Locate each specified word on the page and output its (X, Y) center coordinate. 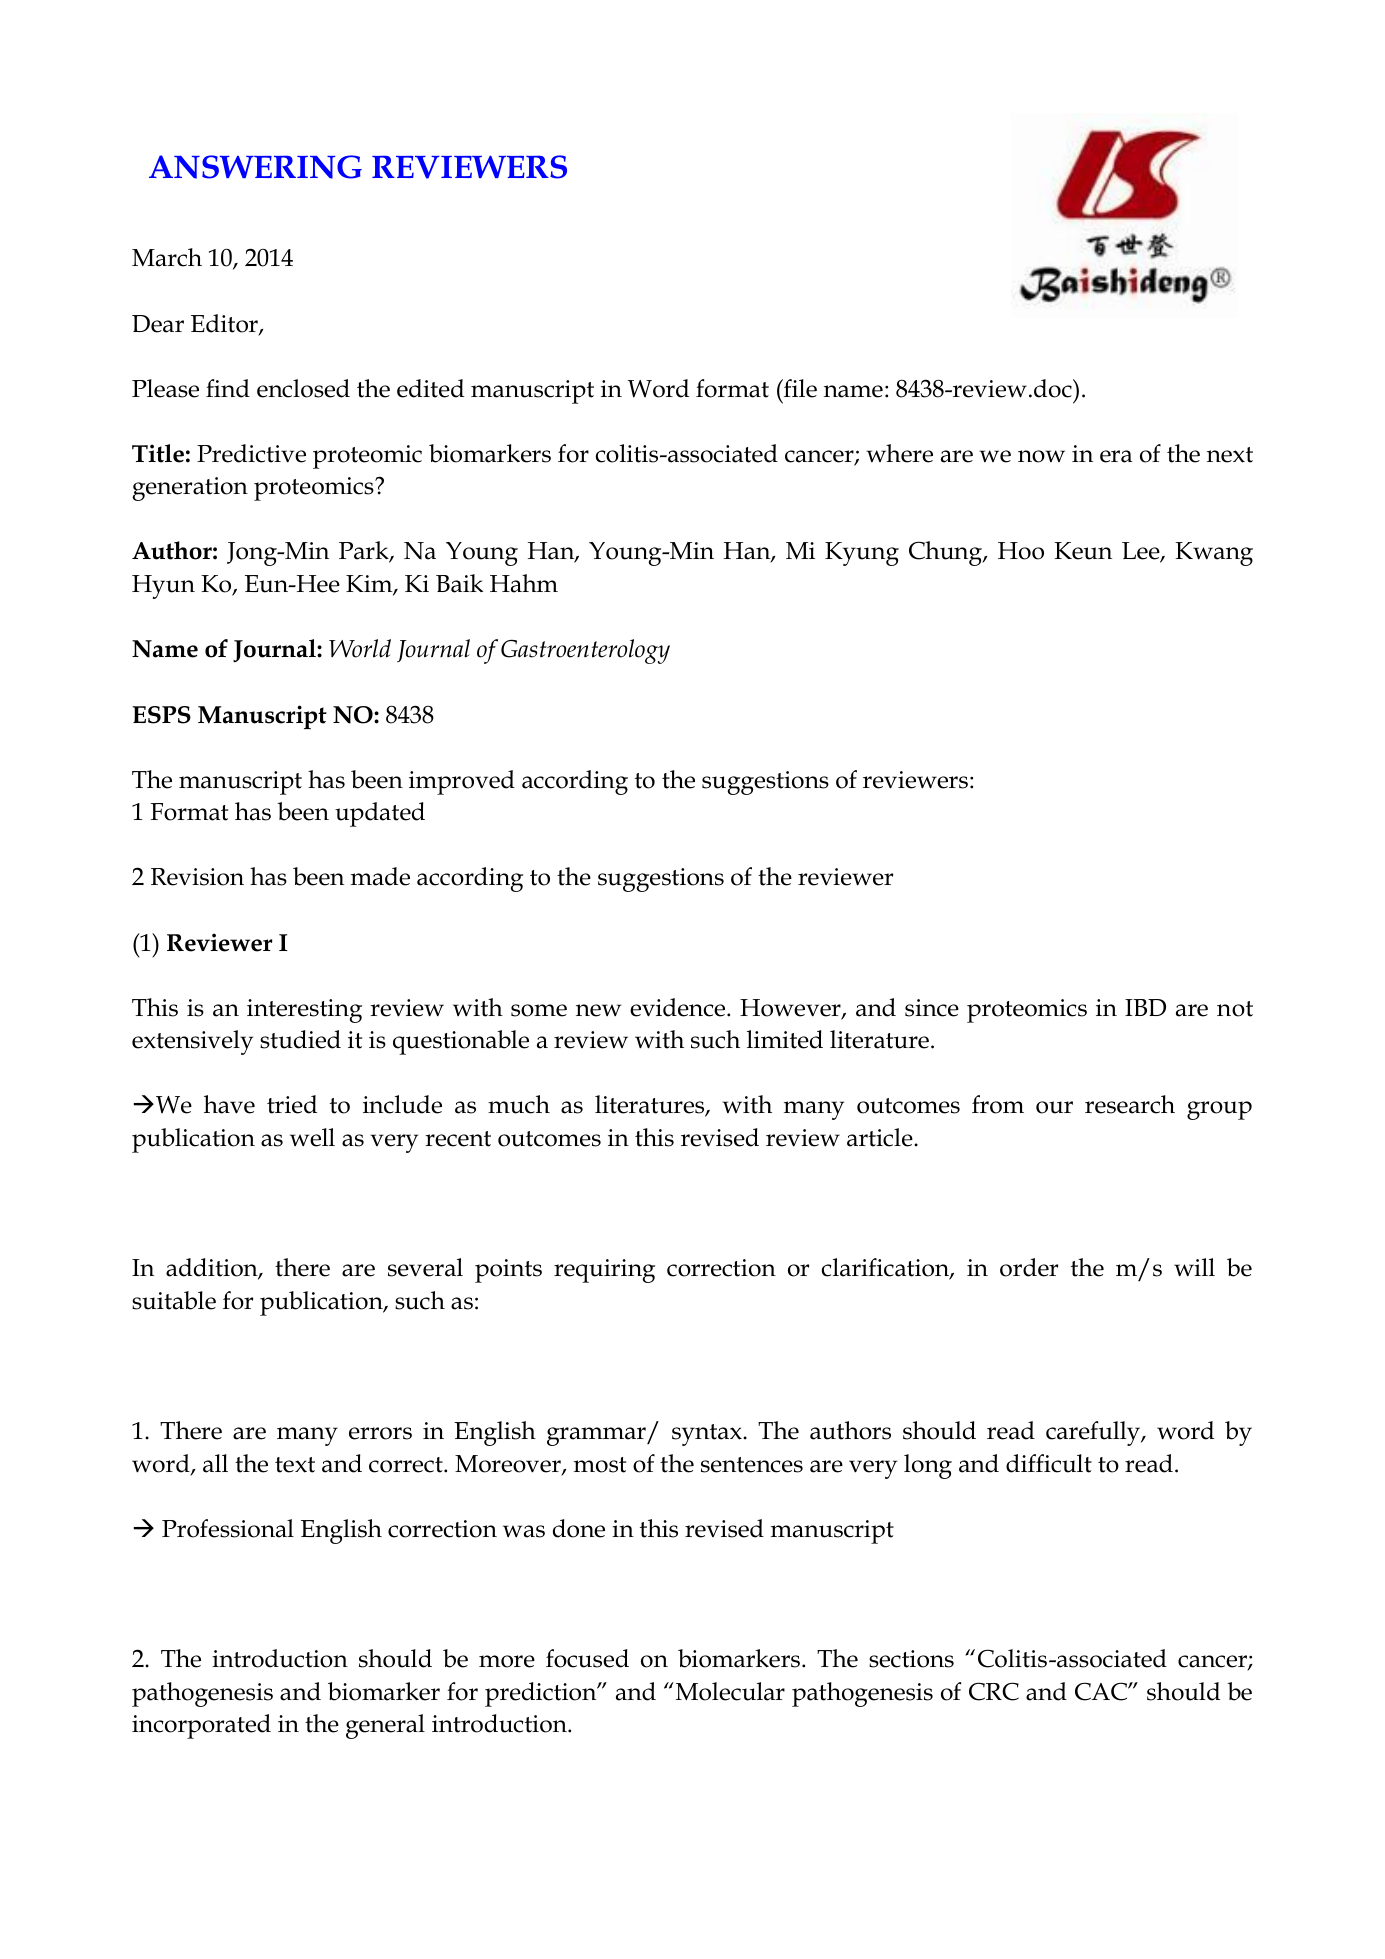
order (1029, 1267)
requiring (604, 1271)
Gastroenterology (585, 651)
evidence (679, 1007)
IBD (1145, 1007)
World (360, 648)
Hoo (1021, 551)
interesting (304, 1011)
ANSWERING (255, 167)
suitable (174, 1300)
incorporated (201, 1726)
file (799, 388)
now (1041, 456)
